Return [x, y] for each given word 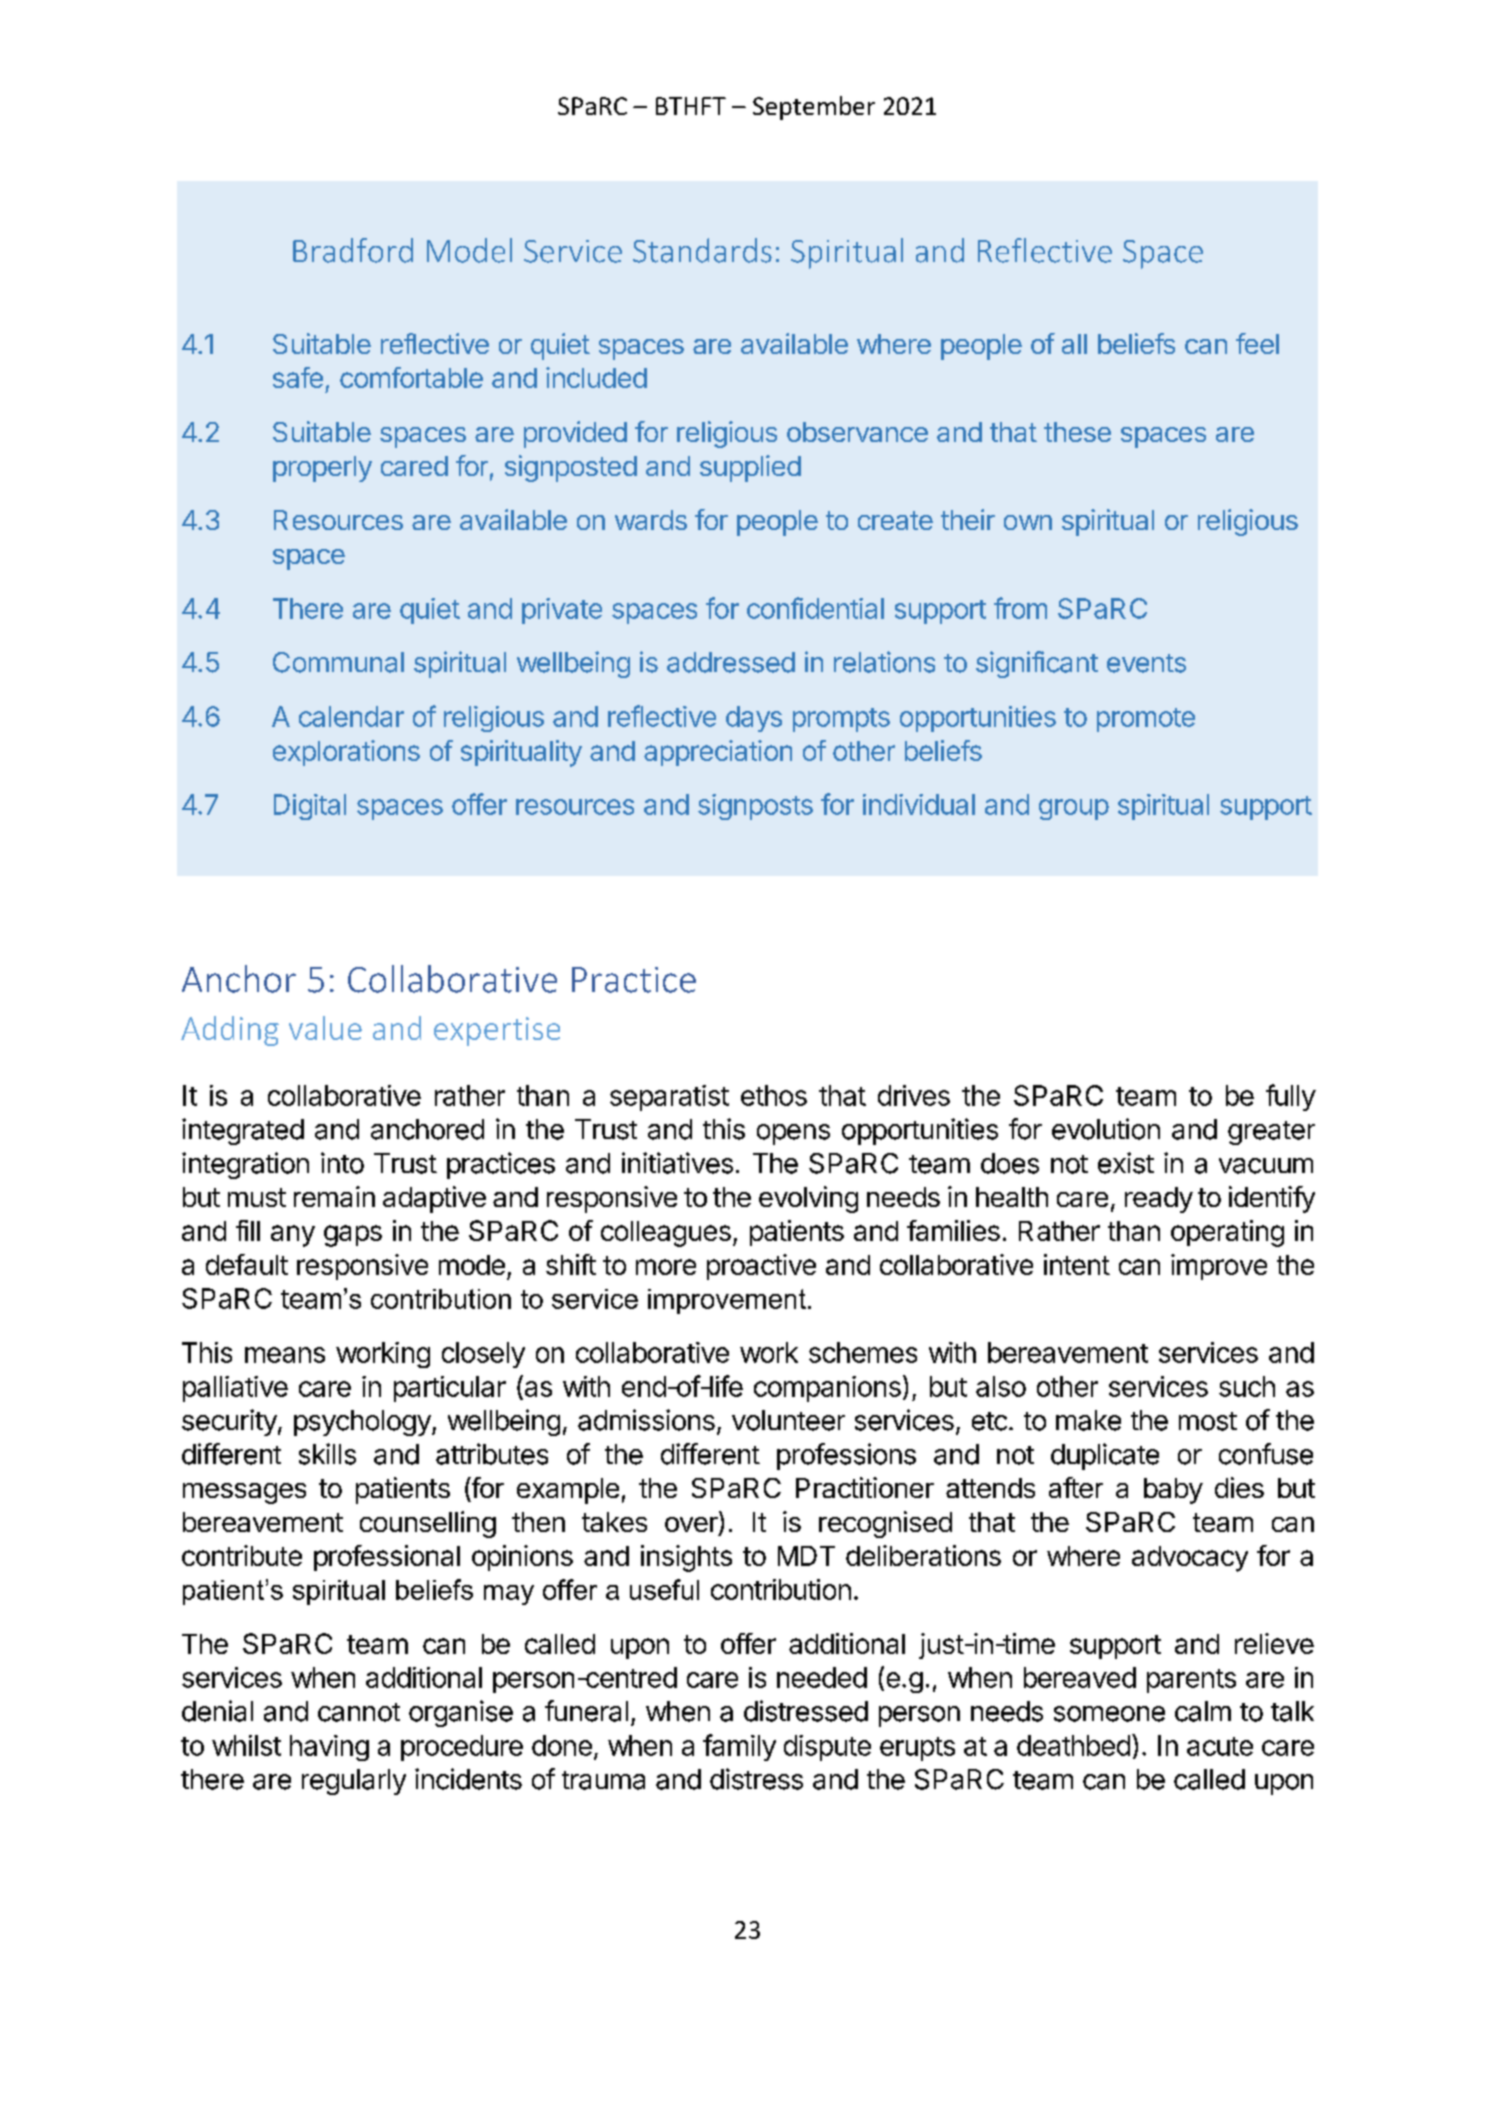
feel [1257, 343]
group [1074, 809]
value [325, 1028]
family [739, 1747]
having [329, 1748]
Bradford [353, 250]
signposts [755, 807]
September [814, 108]
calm [1203, 1711]
